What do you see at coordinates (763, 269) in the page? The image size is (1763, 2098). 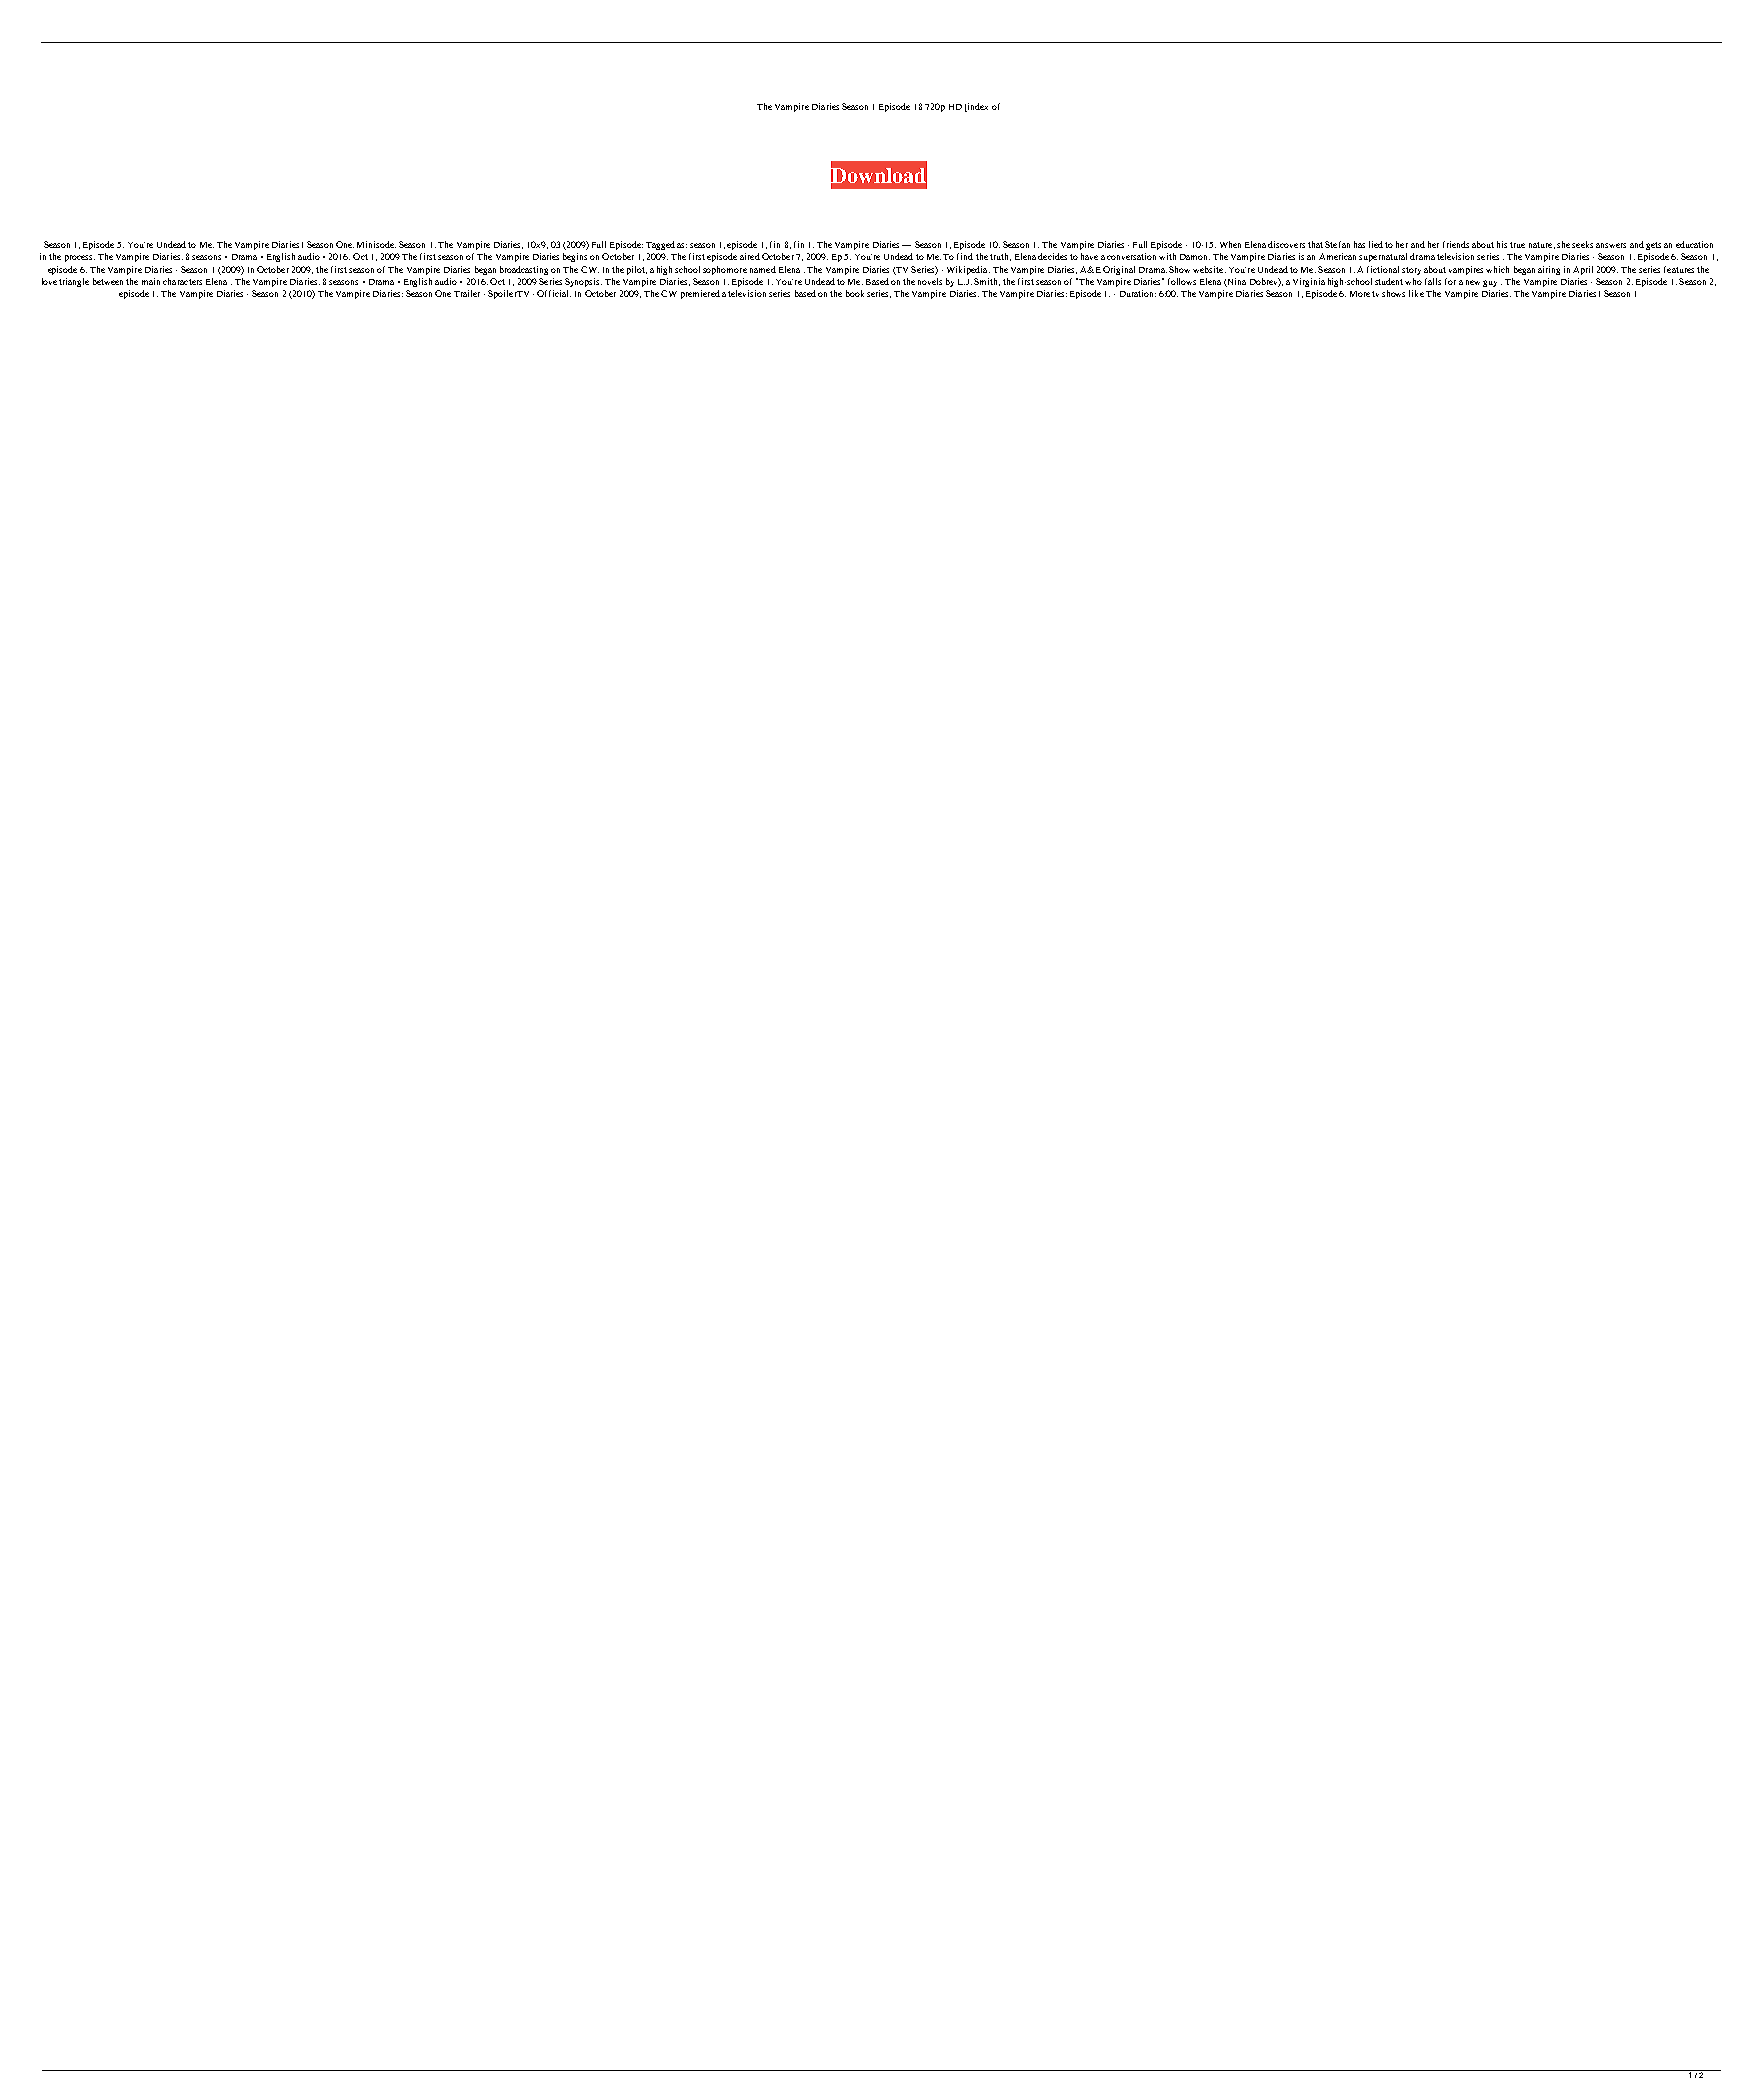 I see `named` at bounding box center [763, 269].
